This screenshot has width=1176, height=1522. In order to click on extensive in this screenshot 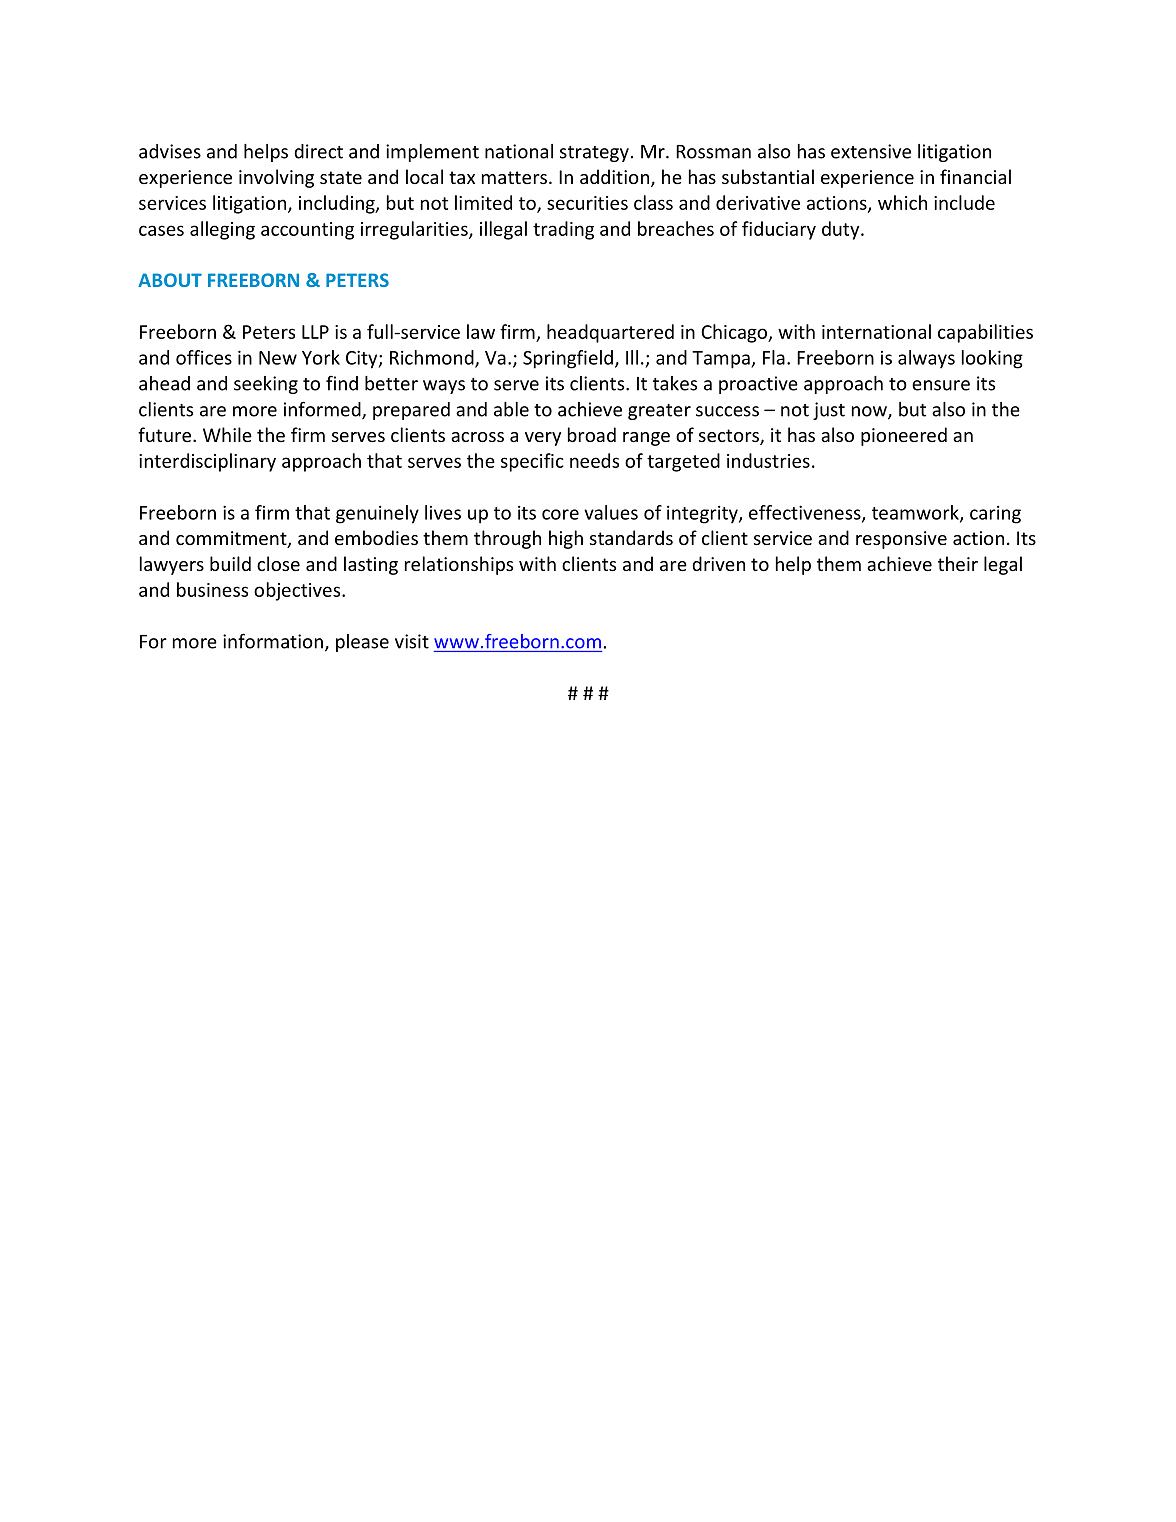, I will do `click(871, 151)`.
